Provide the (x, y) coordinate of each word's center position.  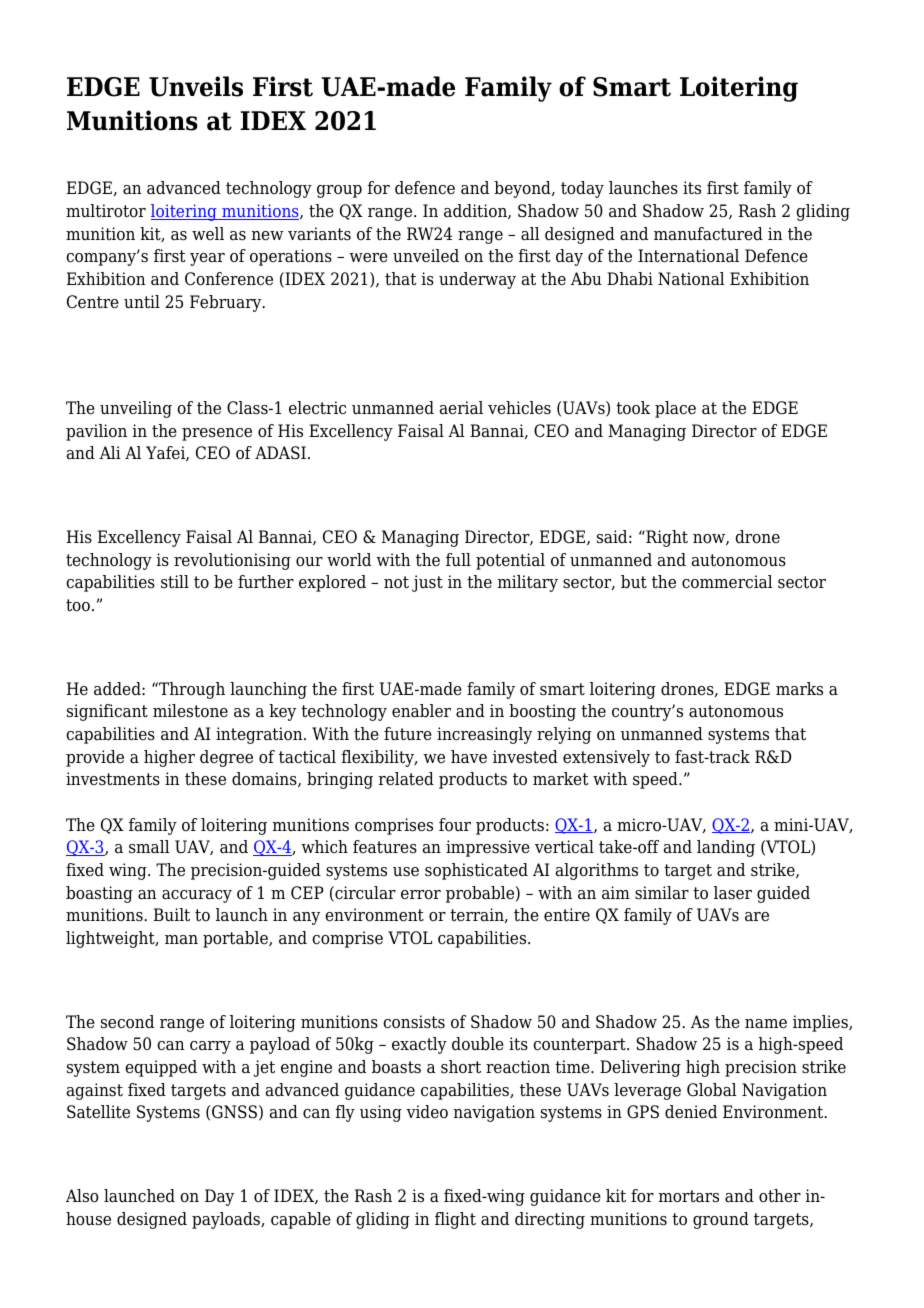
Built (172, 915)
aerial (461, 408)
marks (799, 689)
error (421, 895)
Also (82, 1196)
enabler (421, 711)
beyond (523, 189)
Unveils (196, 86)
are (757, 917)
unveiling (136, 409)
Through (191, 690)
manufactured (708, 234)
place (675, 409)
